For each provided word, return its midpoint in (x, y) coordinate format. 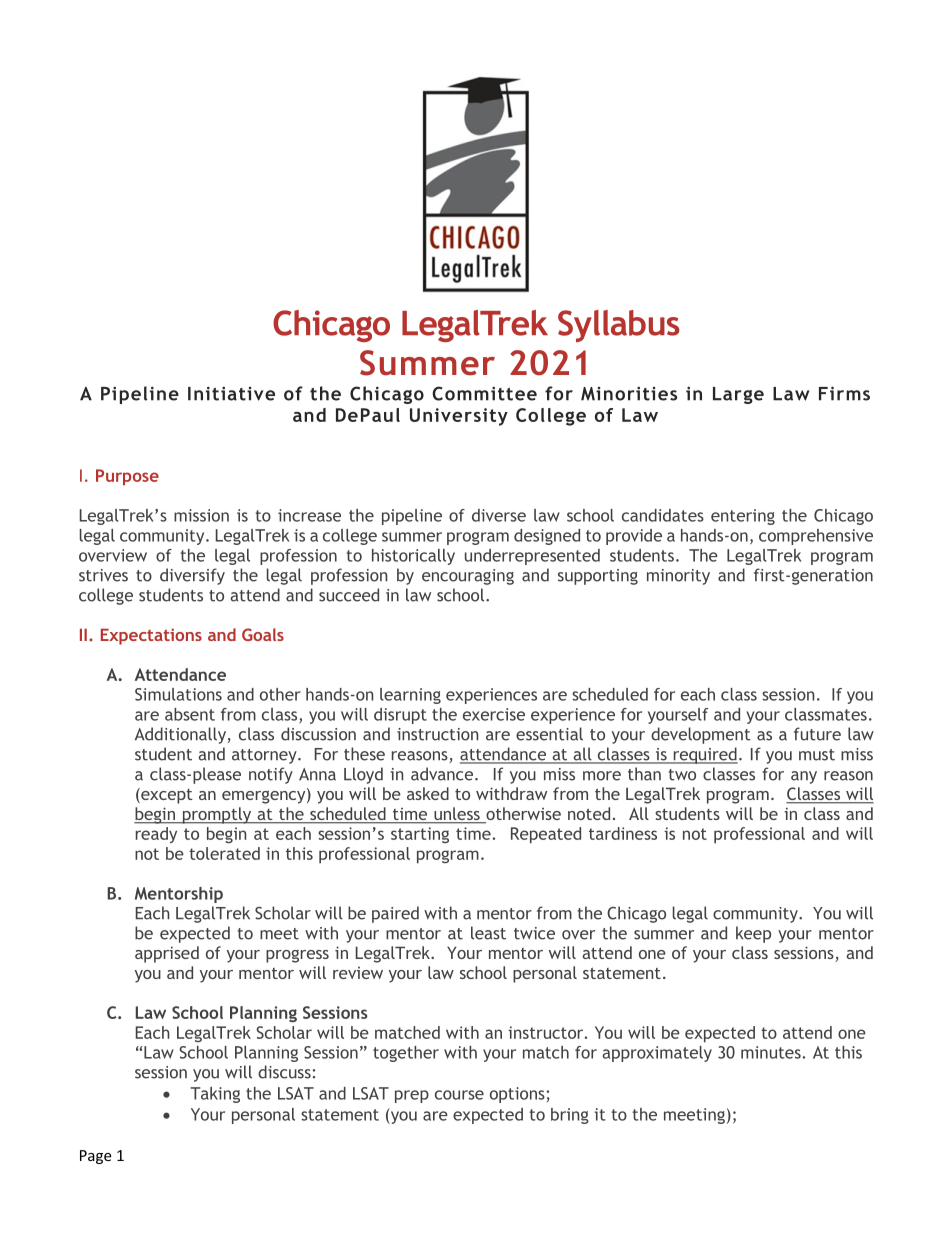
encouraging (468, 577)
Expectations (151, 636)
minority (678, 577)
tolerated (224, 853)
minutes (771, 1052)
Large (738, 395)
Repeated (546, 835)
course (459, 1095)
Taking (215, 1095)
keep (753, 934)
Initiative (231, 393)
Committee (484, 393)
